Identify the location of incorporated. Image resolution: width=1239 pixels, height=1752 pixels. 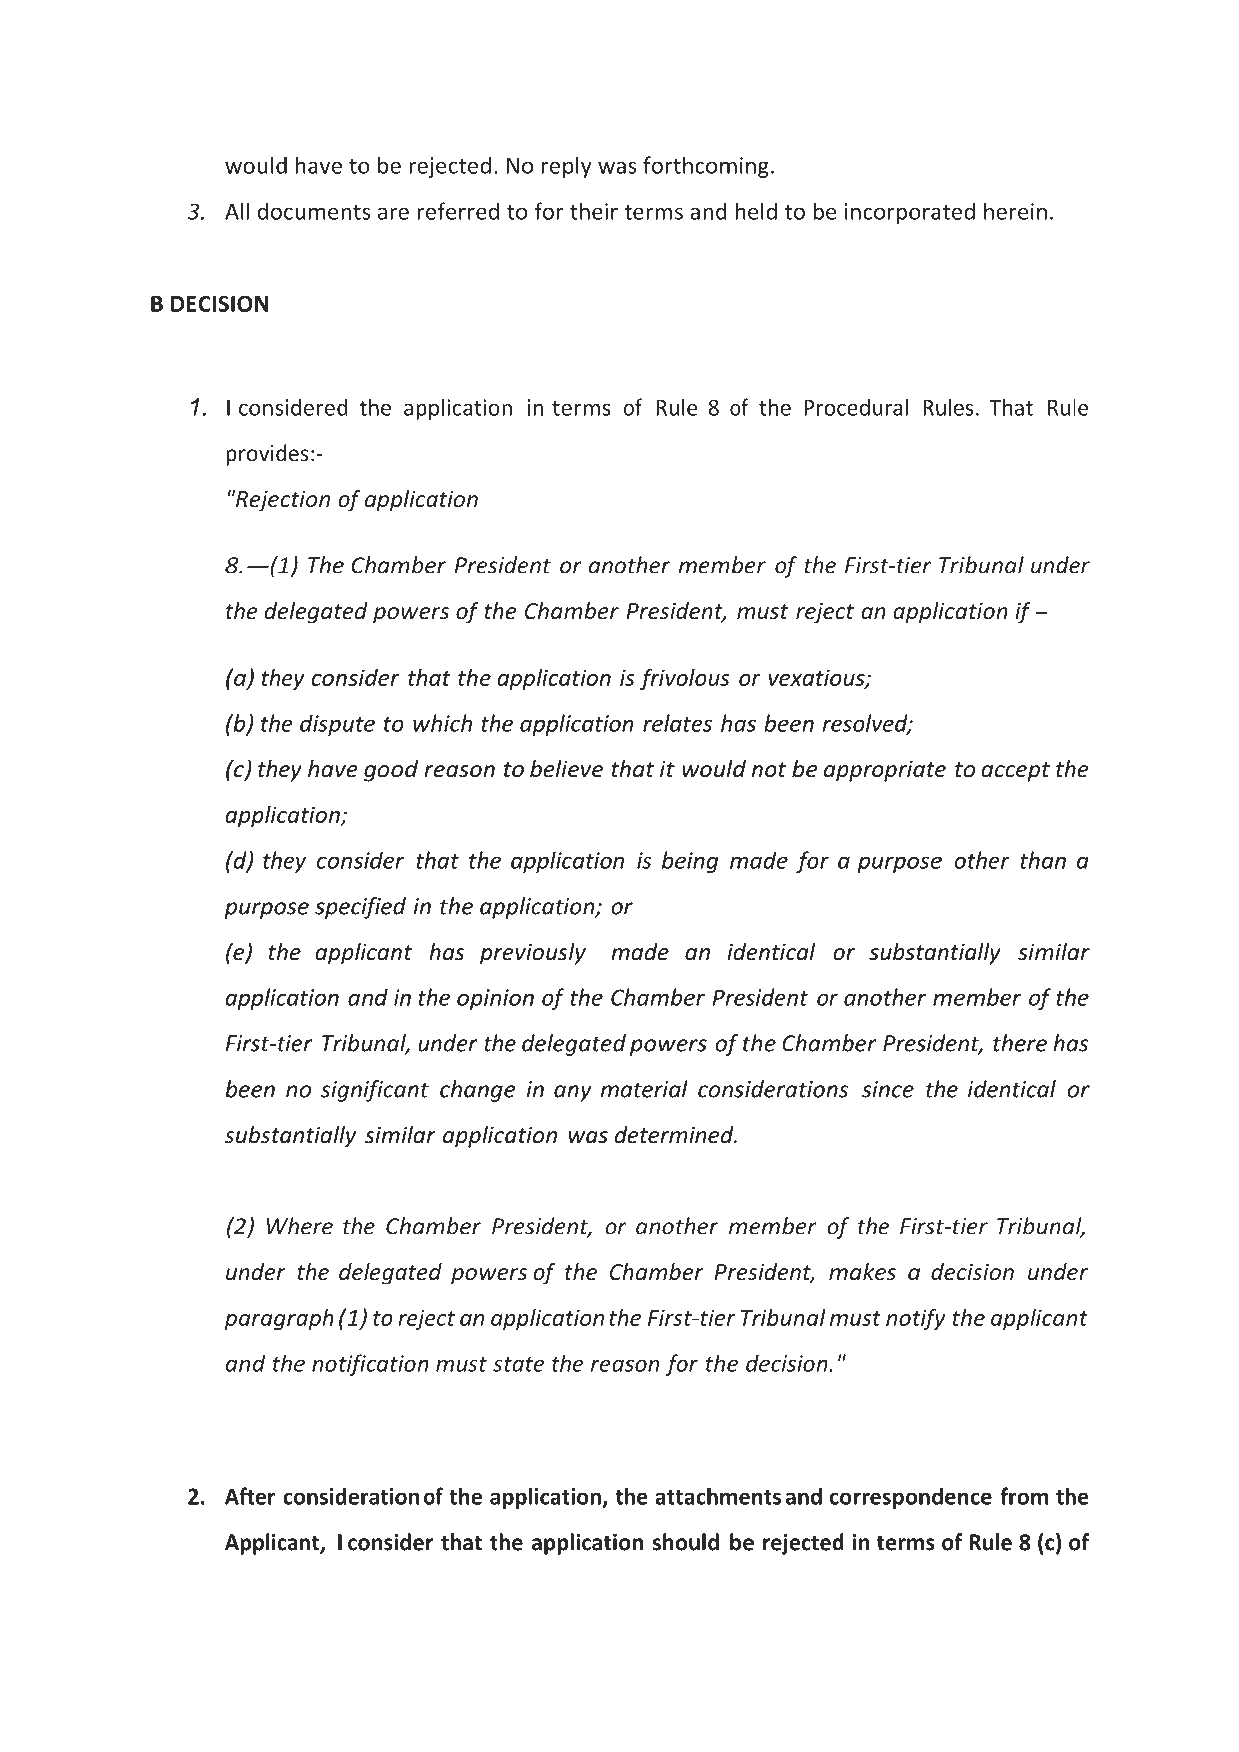
(910, 213).
